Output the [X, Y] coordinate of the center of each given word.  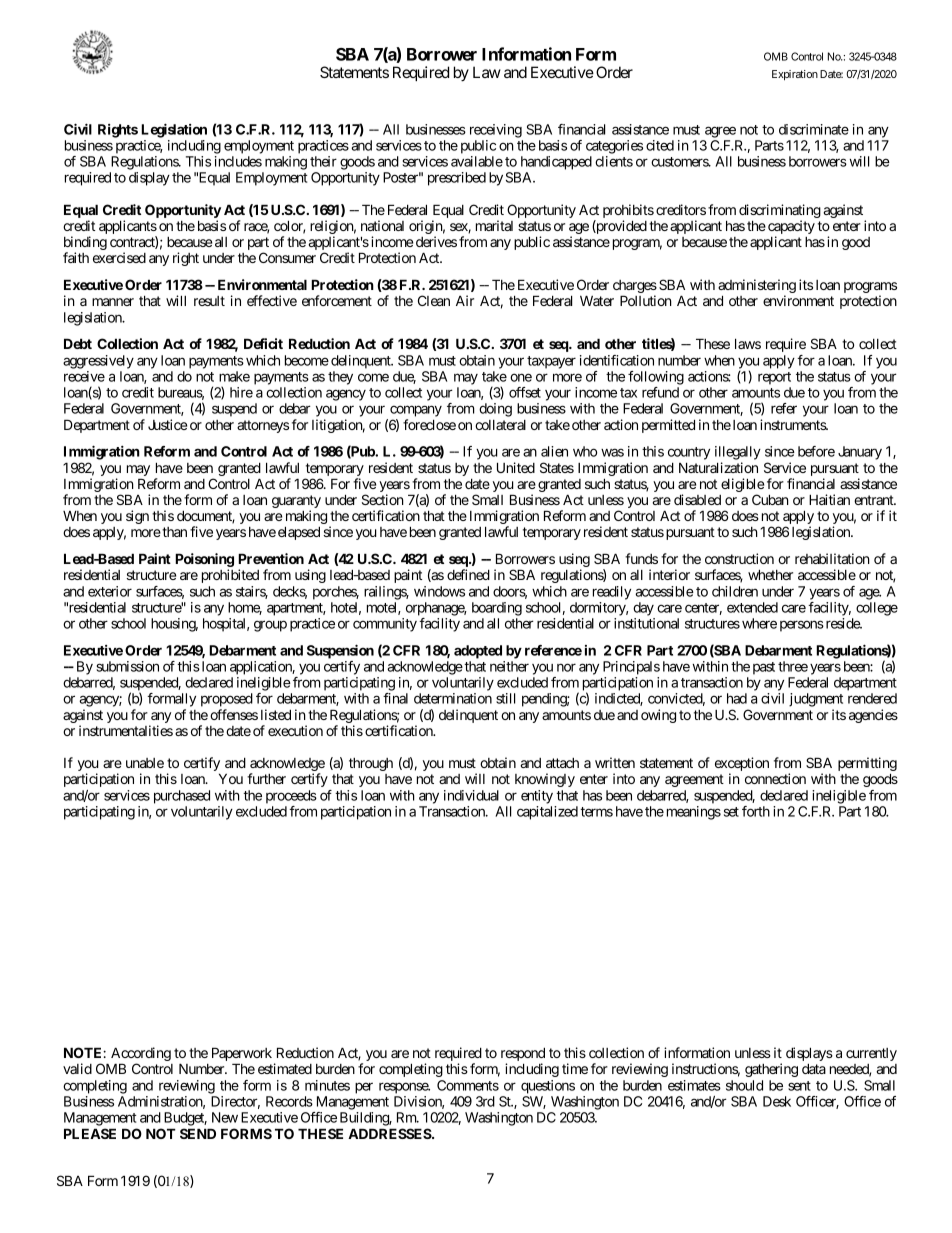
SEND [198, 1133]
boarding [497, 609]
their [323, 161]
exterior [110, 591]
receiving [496, 131]
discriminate [814, 129]
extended [752, 607]
